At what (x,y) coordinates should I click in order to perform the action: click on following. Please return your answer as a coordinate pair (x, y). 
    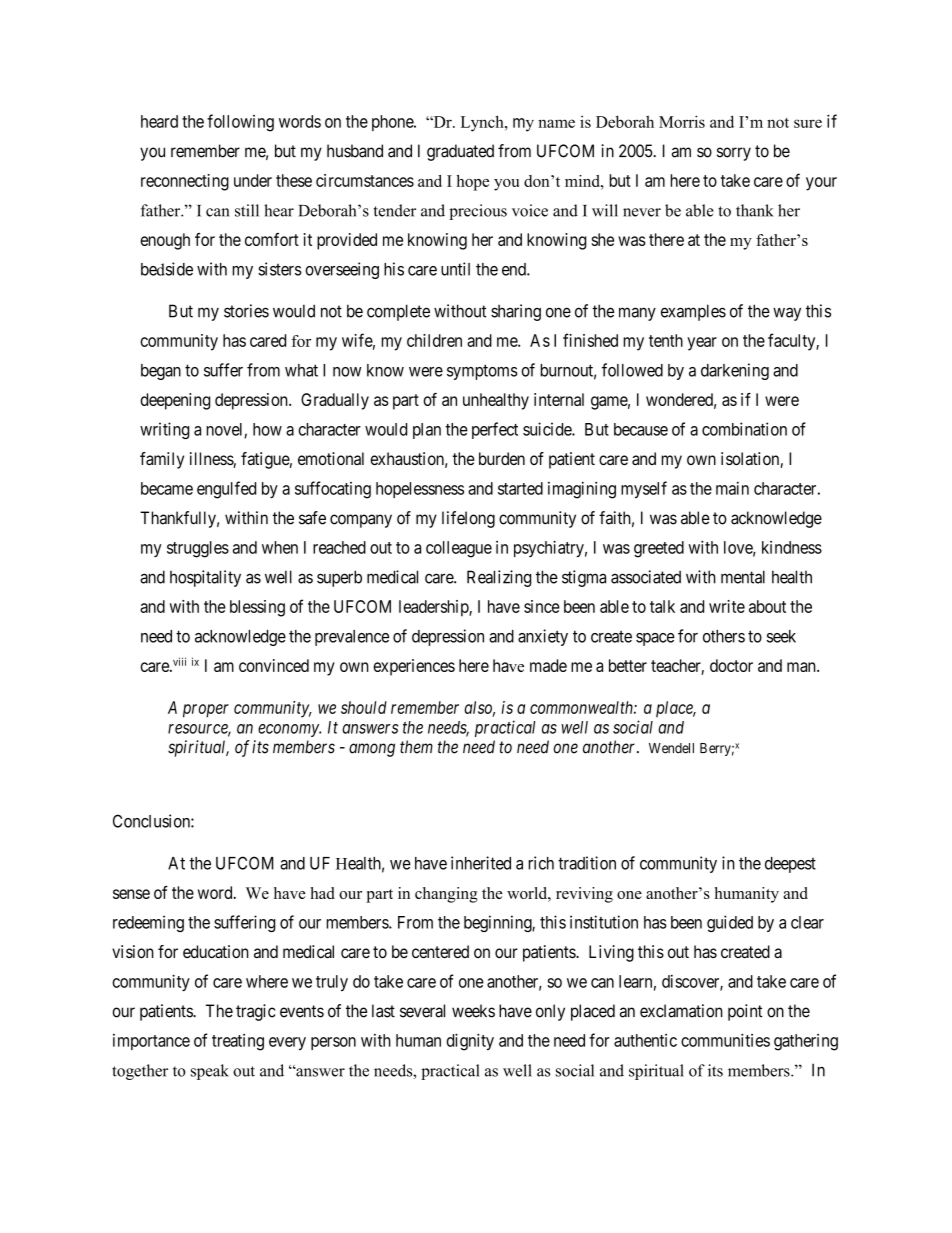
    Looking at the image, I should click on (240, 123).
